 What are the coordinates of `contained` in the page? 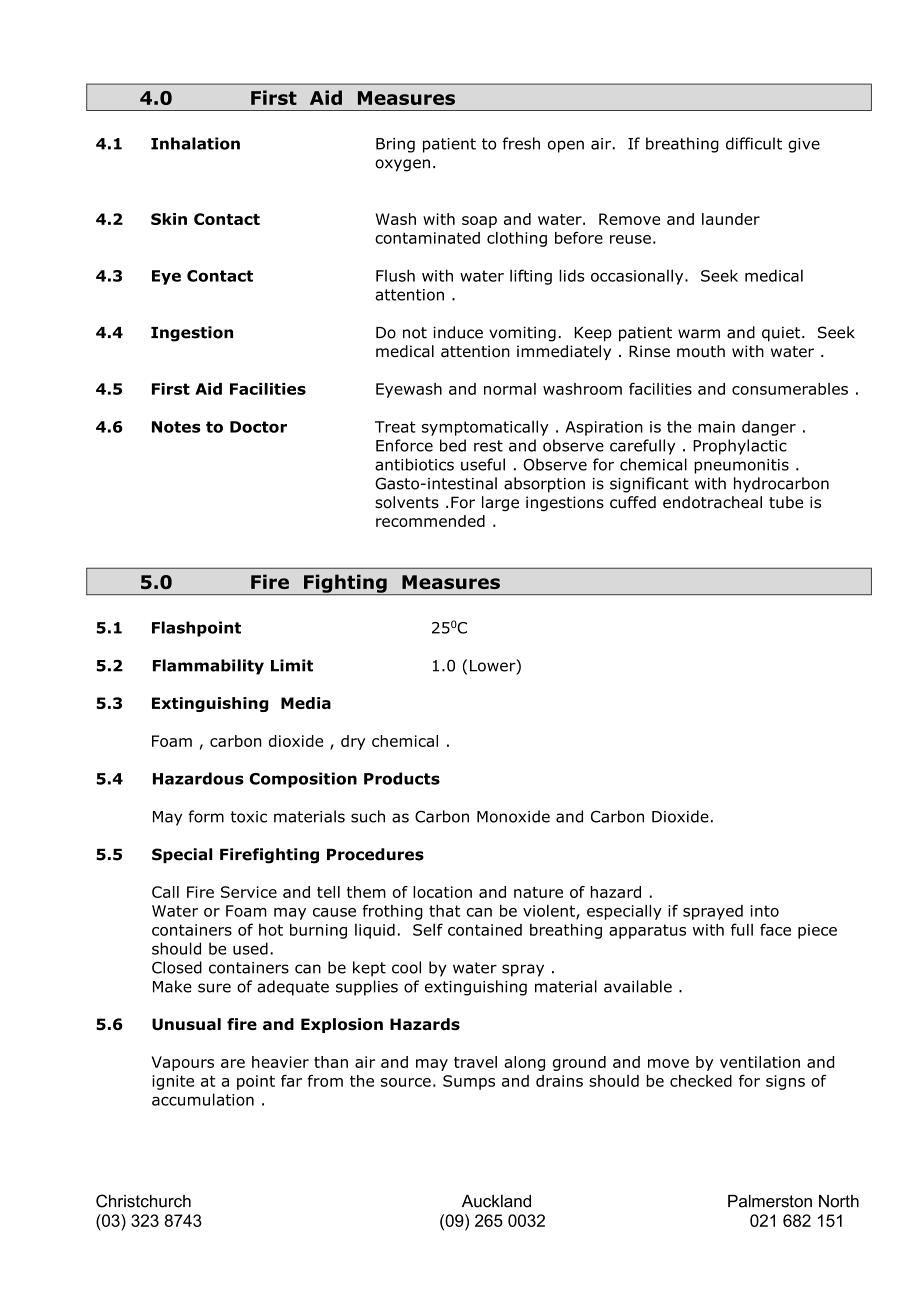 It's located at (485, 930).
